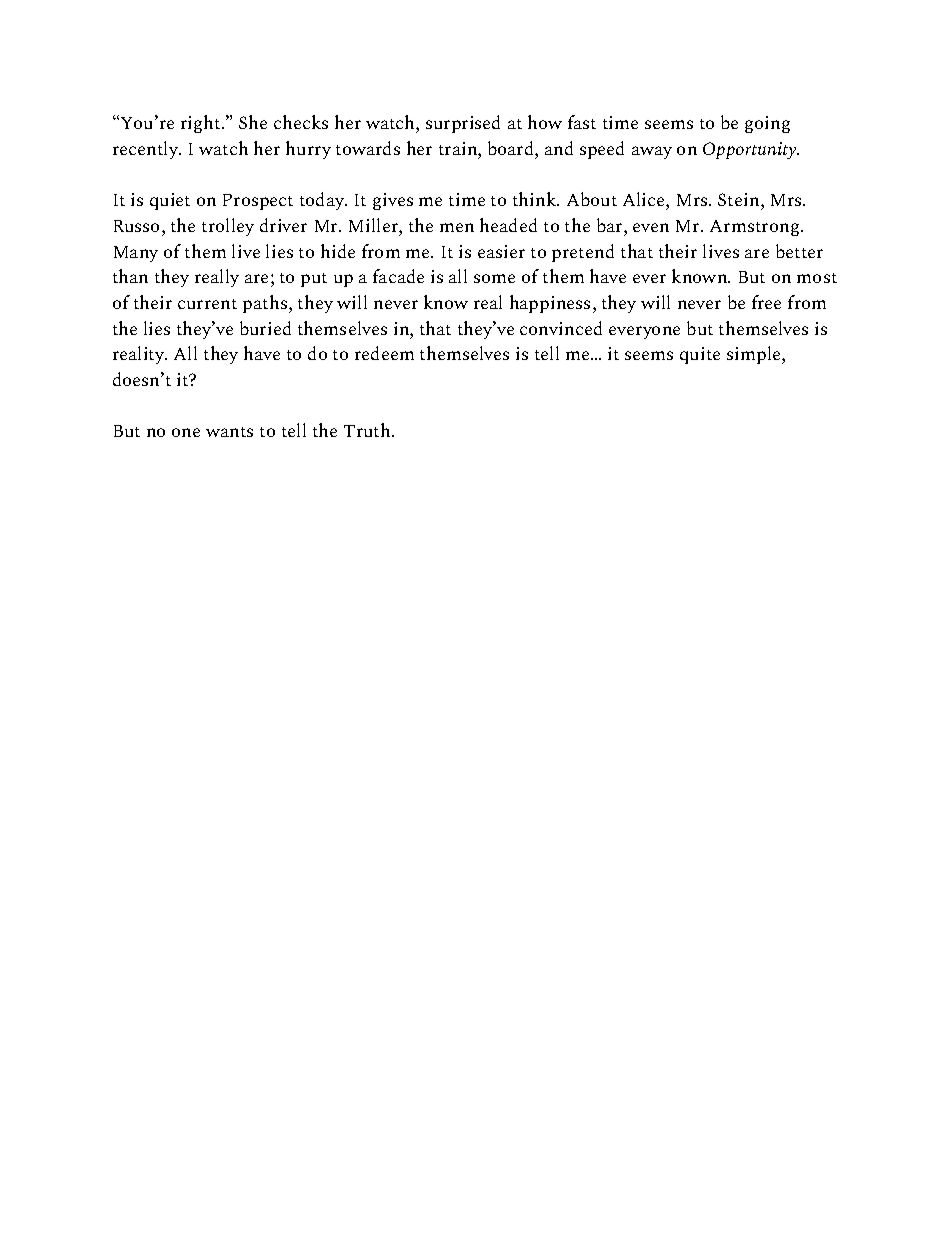 The image size is (952, 1233). What do you see at coordinates (463, 124) in the screenshot?
I see `surprised` at bounding box center [463, 124].
